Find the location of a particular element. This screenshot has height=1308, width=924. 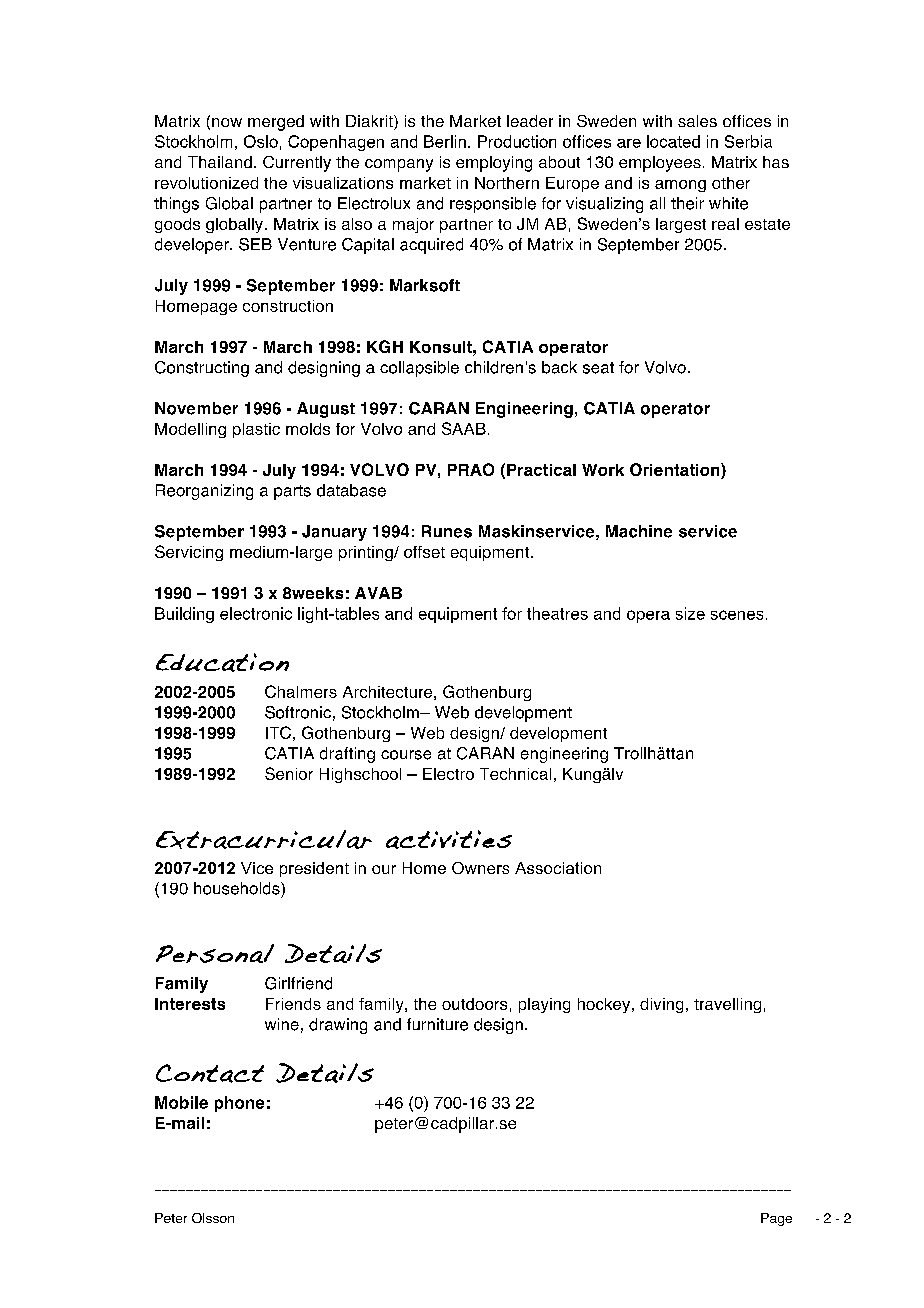

Extracurricular is located at coordinates (264, 839).
